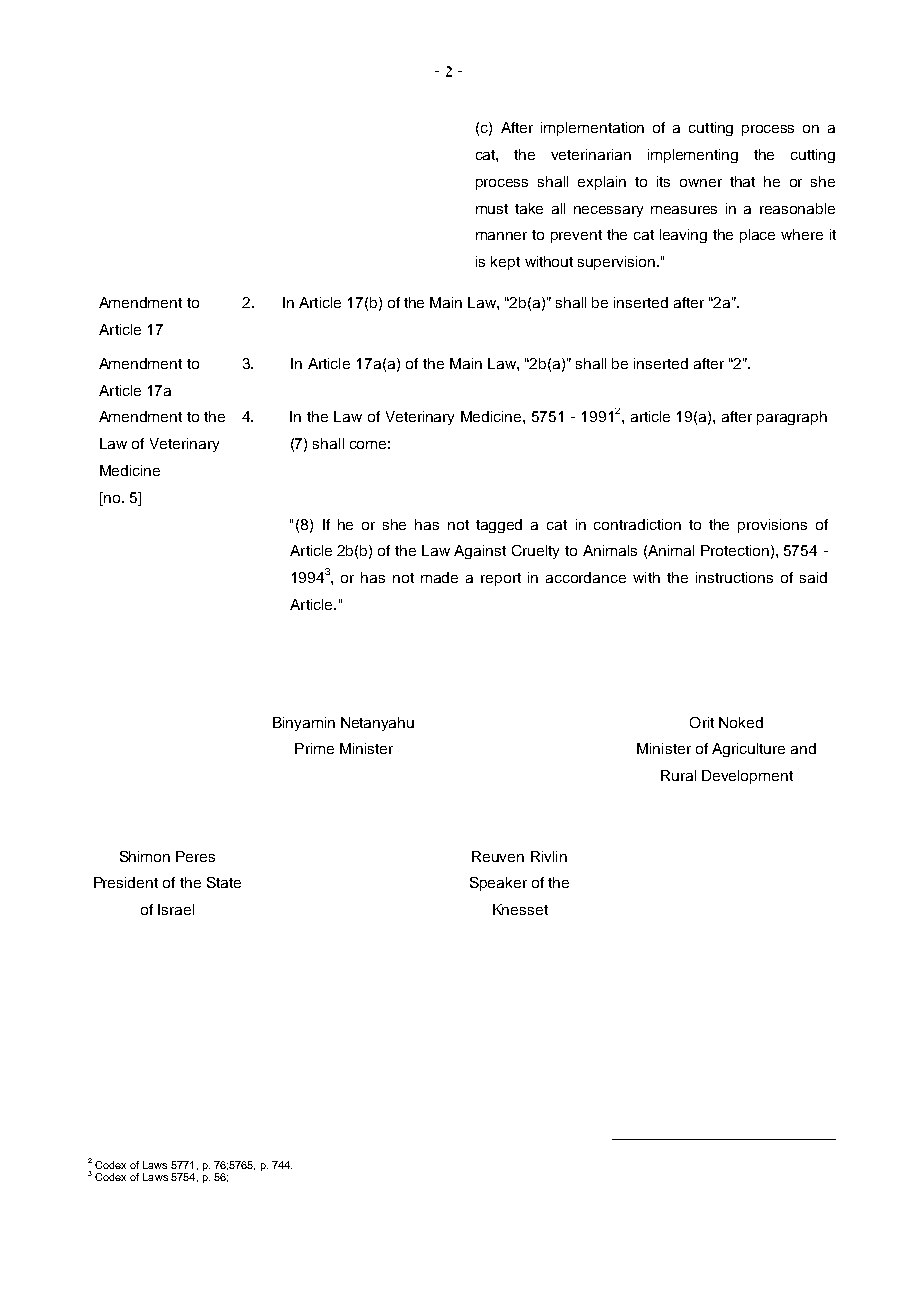 This document has width=924, height=1308. What do you see at coordinates (224, 882) in the document?
I see `State` at bounding box center [224, 882].
